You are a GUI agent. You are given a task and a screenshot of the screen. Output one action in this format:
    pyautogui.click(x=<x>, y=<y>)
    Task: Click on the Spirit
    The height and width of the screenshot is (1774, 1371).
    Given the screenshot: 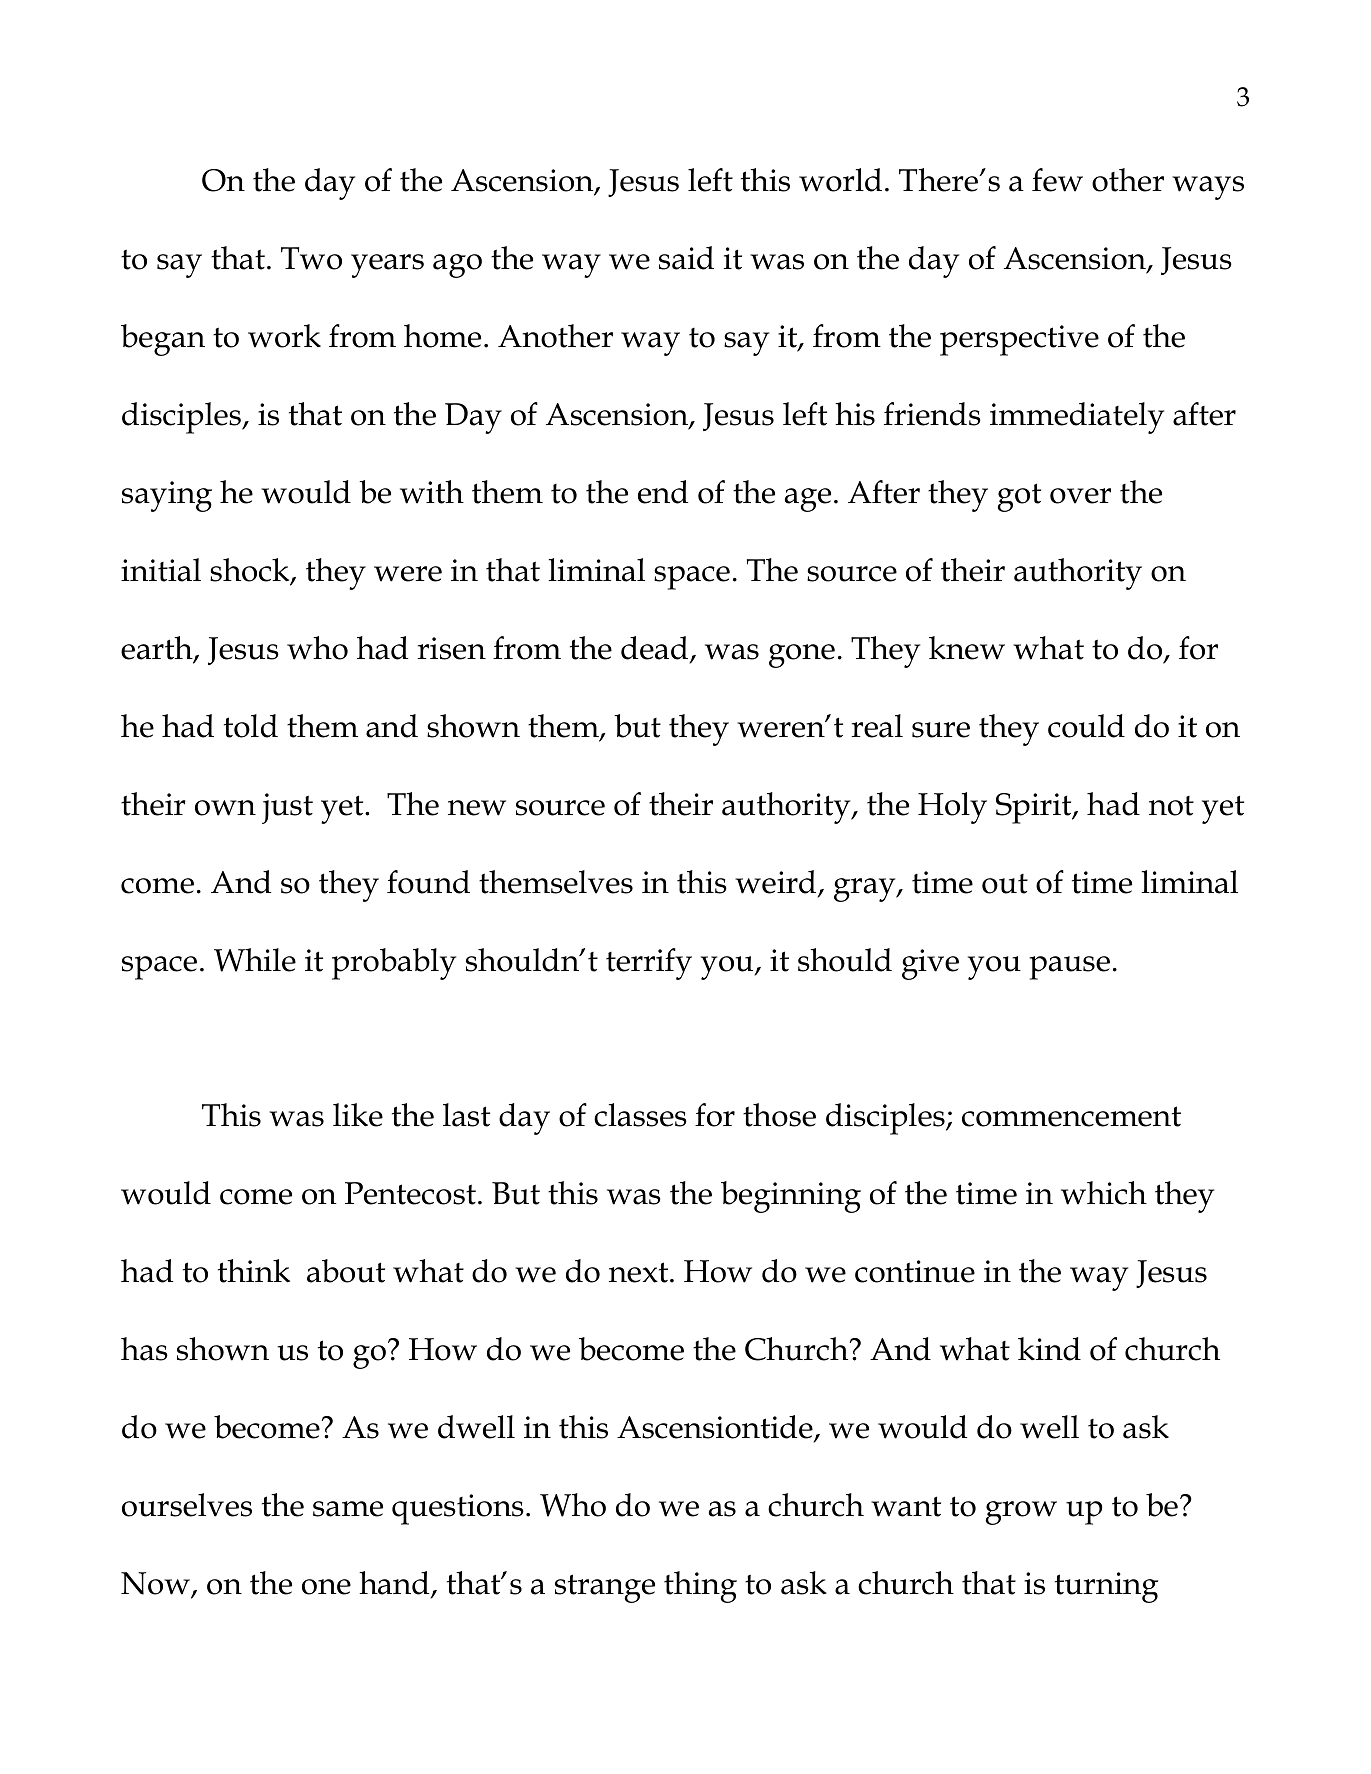 What is the action you would take?
    pyautogui.click(x=1035, y=808)
